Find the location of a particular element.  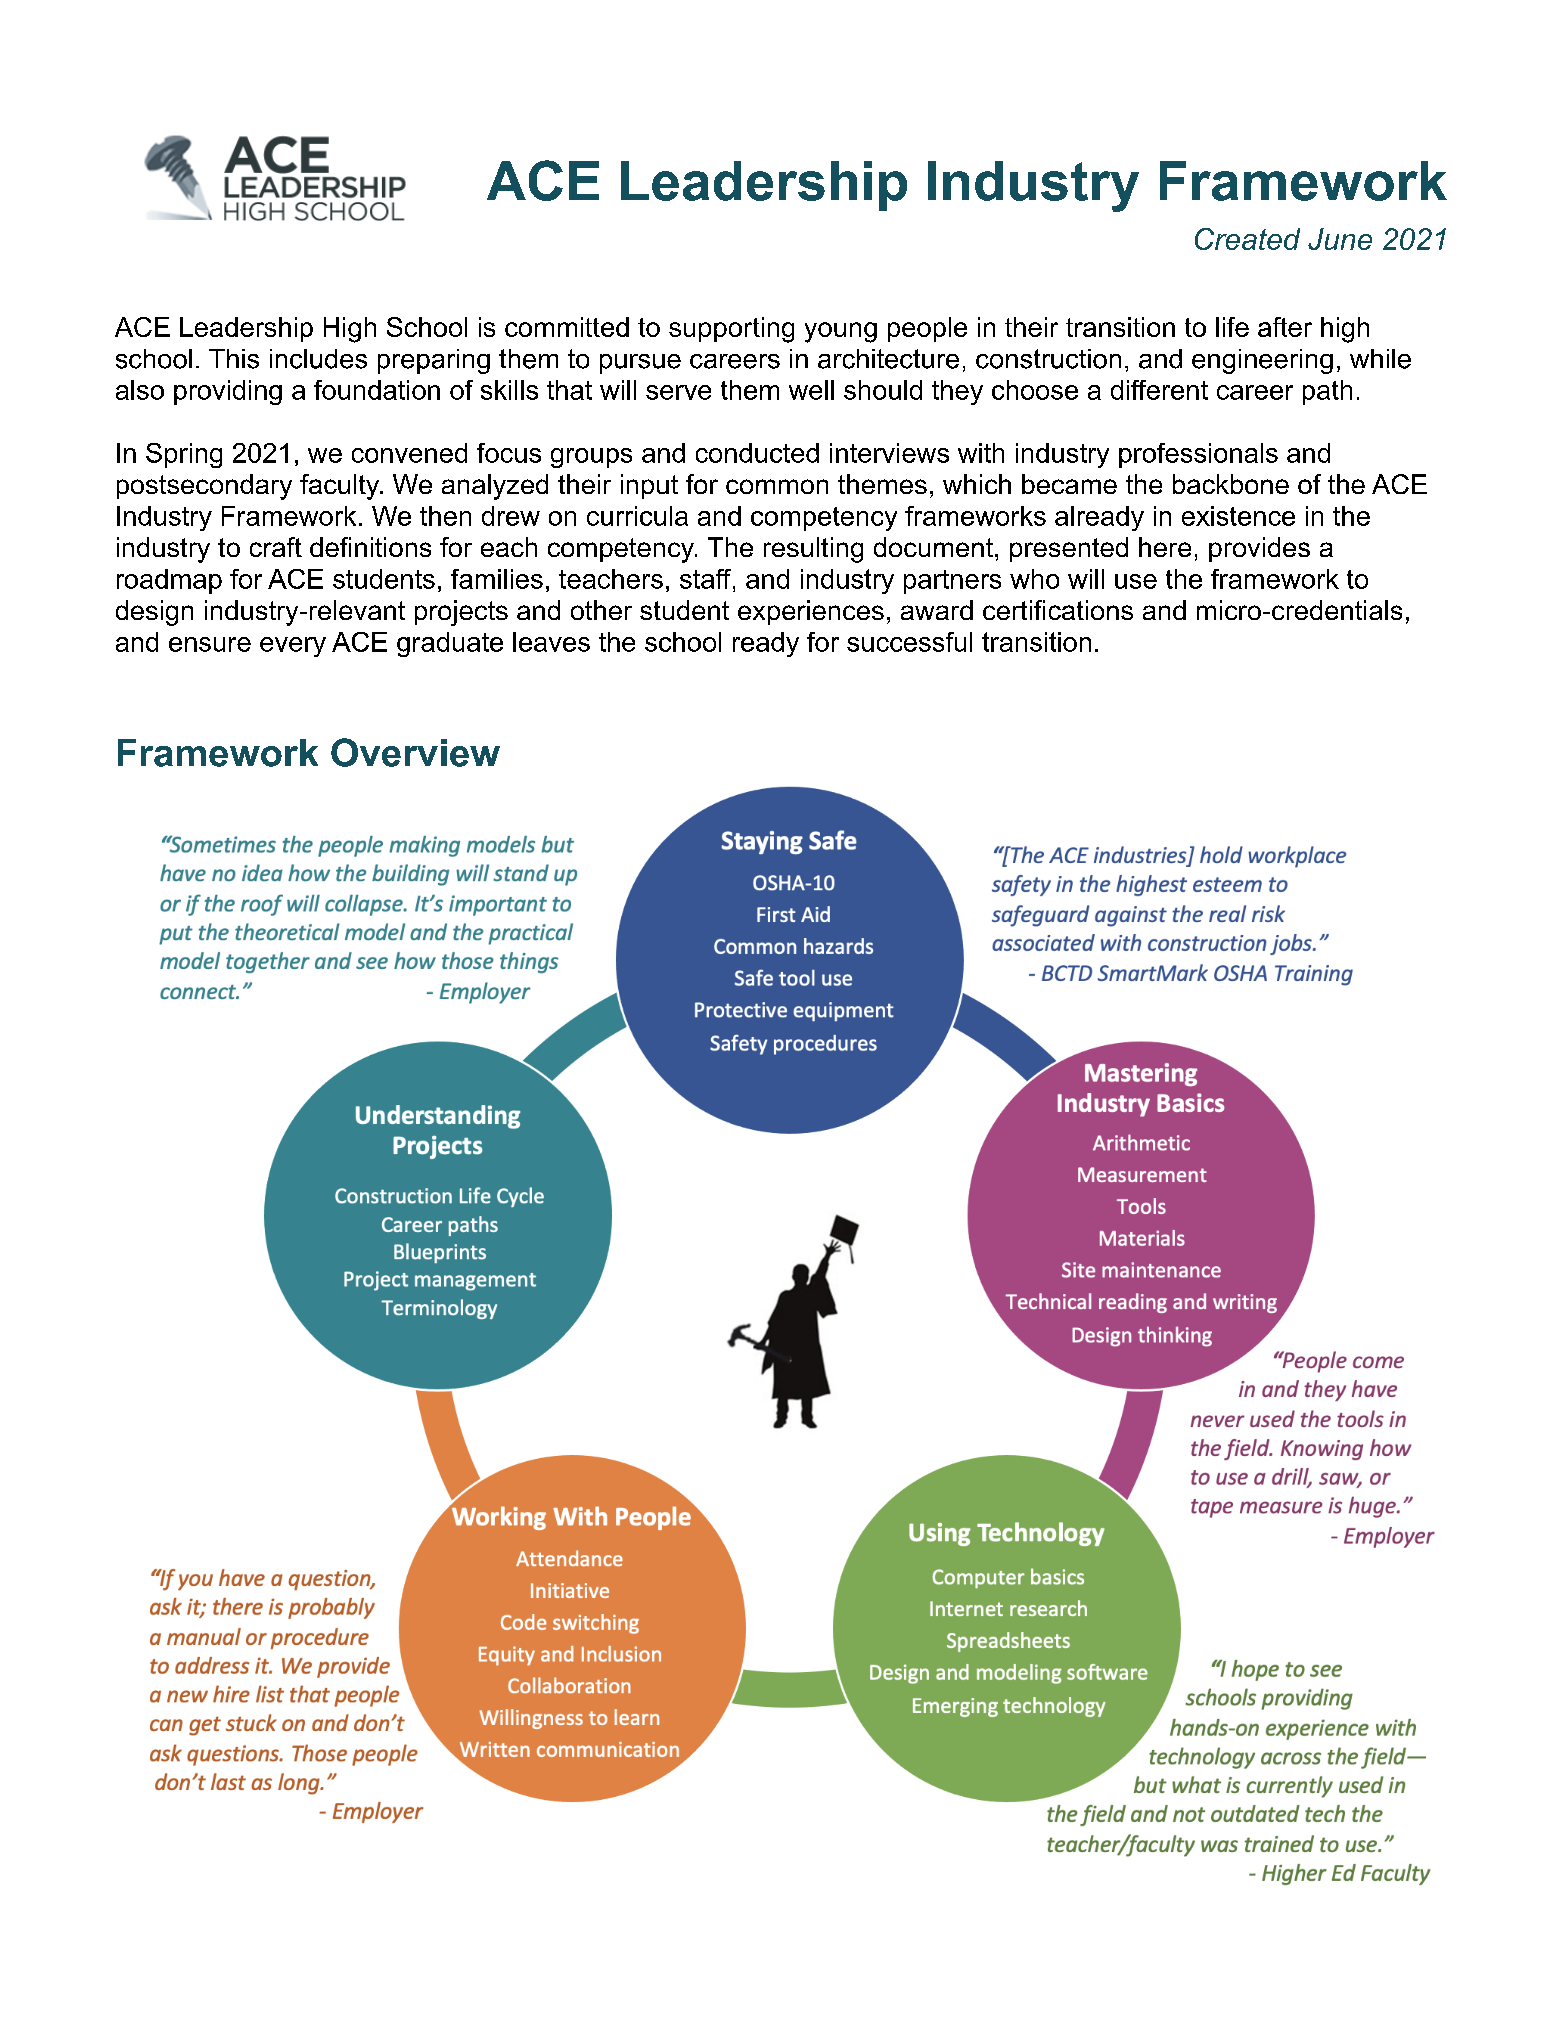

supporting is located at coordinates (731, 330).
